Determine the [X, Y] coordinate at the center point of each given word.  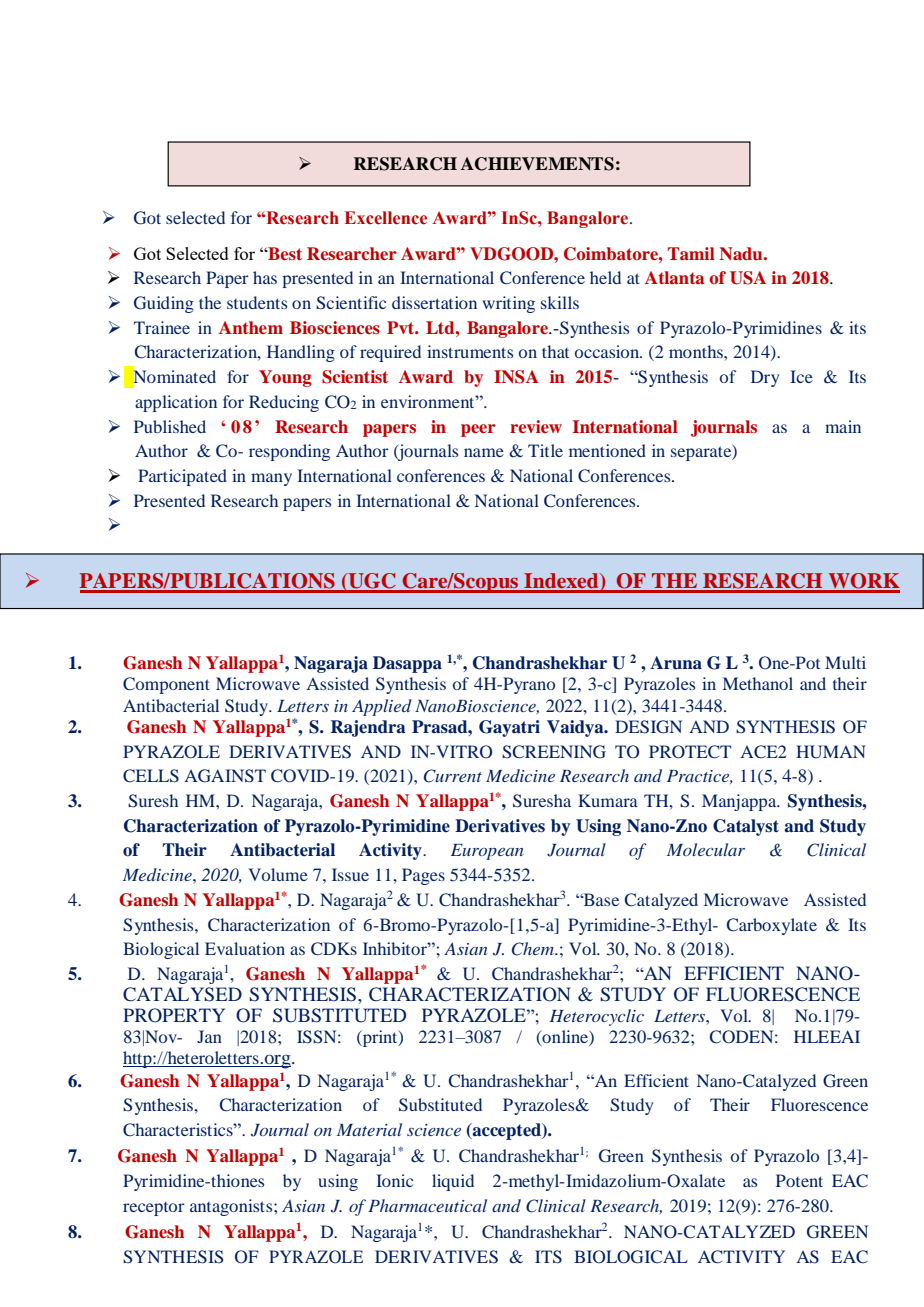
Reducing [284, 403]
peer [478, 430]
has [265, 277]
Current [453, 776]
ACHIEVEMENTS [537, 164]
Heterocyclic [596, 1017]
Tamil [691, 253]
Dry [765, 378]
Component [166, 685]
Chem [534, 949]
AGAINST [225, 776]
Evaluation [245, 948]
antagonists [232, 1207]
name [484, 452]
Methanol [758, 683]
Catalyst [746, 827]
